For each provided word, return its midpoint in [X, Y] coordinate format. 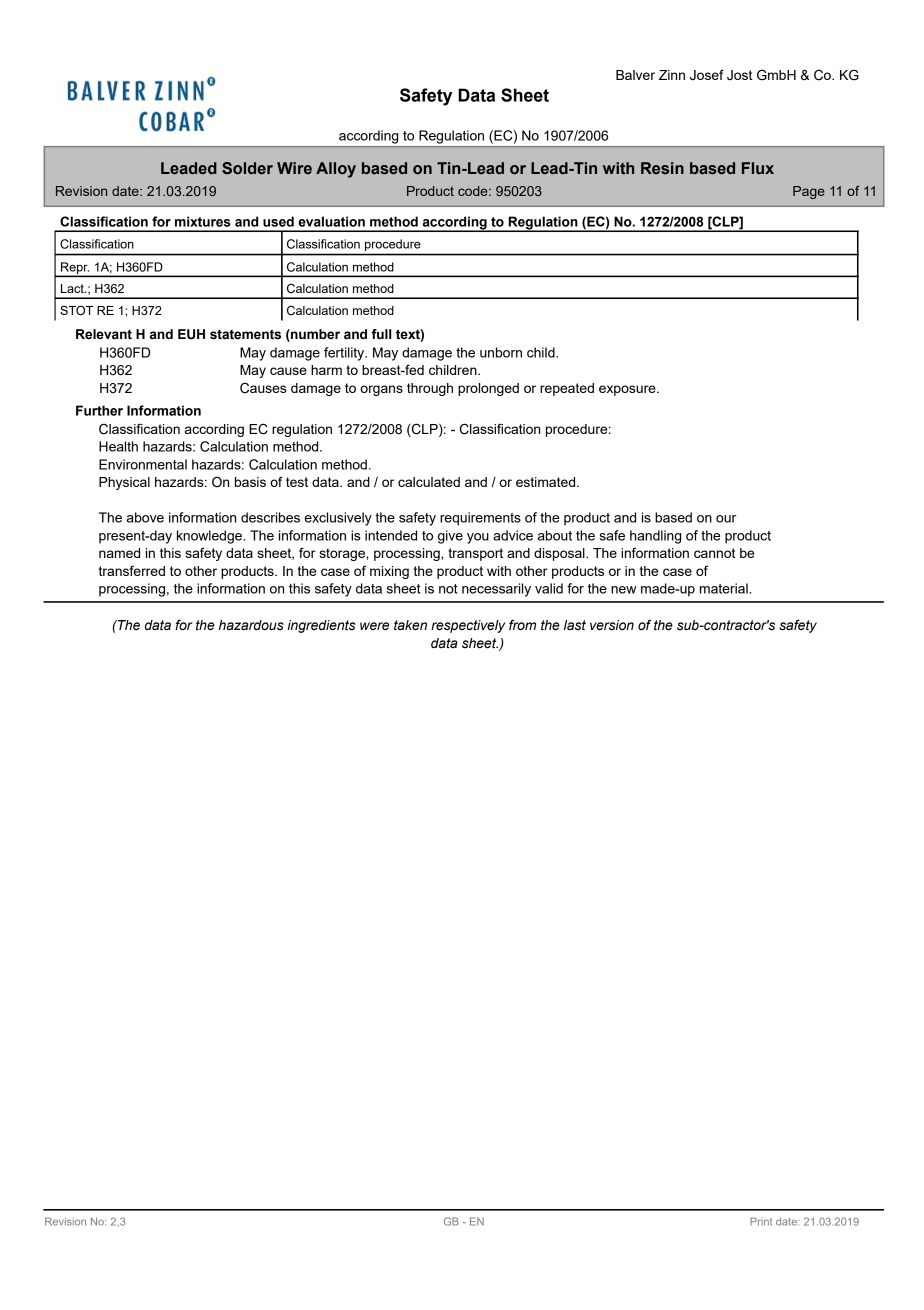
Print [761, 1221]
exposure [628, 390]
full [381, 334]
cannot [715, 553]
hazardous [251, 625]
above [145, 517]
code [474, 191]
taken [410, 625]
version [612, 625]
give [450, 537]
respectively [468, 626]
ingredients [321, 626]
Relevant [104, 334]
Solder [247, 168]
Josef [707, 75]
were [374, 626]
